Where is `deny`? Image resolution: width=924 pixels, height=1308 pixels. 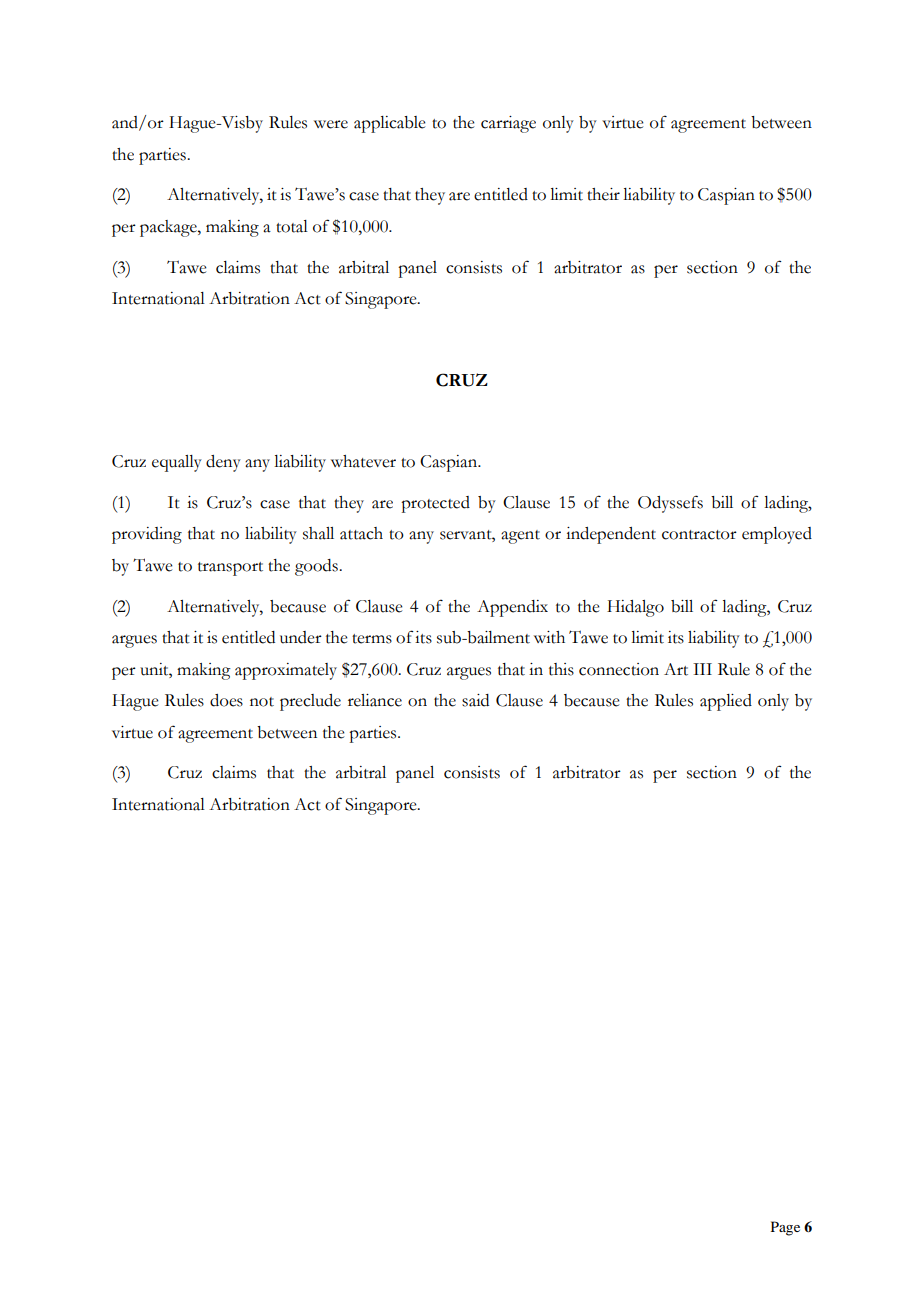
deny is located at coordinates (223, 463).
